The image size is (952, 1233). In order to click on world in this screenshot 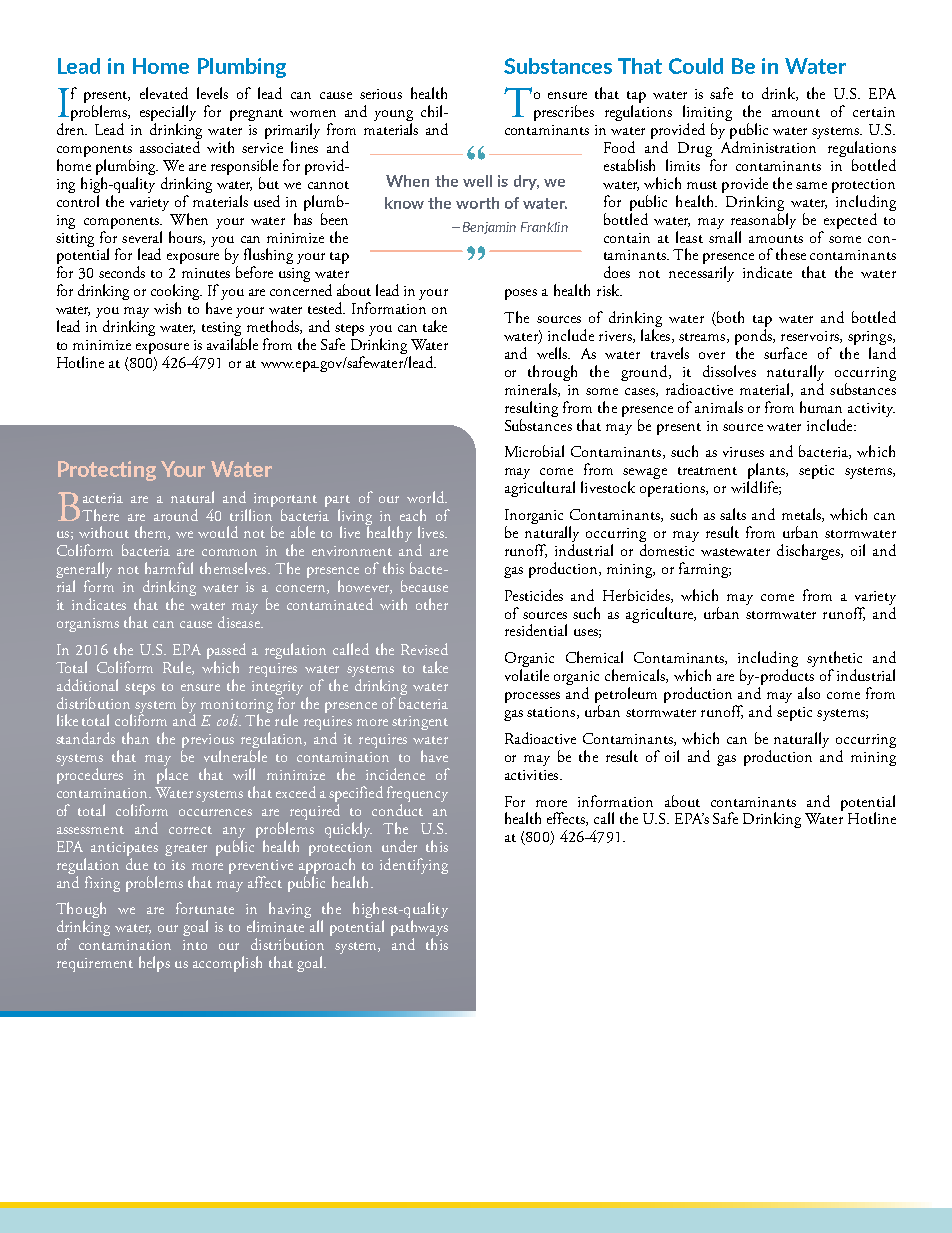, I will do `click(426, 497)`.
